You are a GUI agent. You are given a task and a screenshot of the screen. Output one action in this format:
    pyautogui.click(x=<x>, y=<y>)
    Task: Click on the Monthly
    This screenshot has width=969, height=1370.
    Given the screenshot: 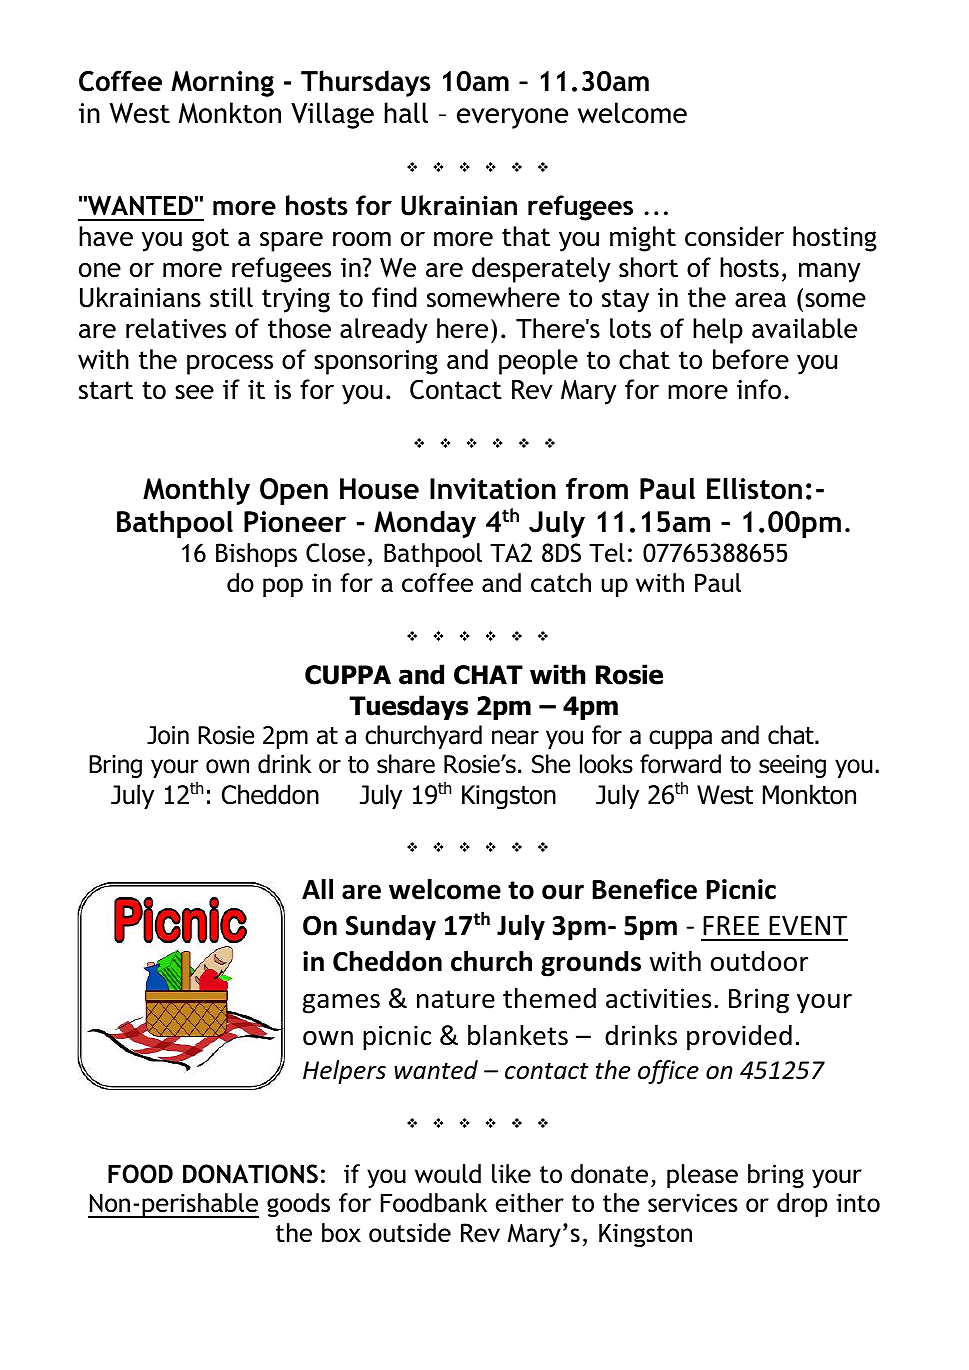 What is the action you would take?
    pyautogui.click(x=196, y=491)
